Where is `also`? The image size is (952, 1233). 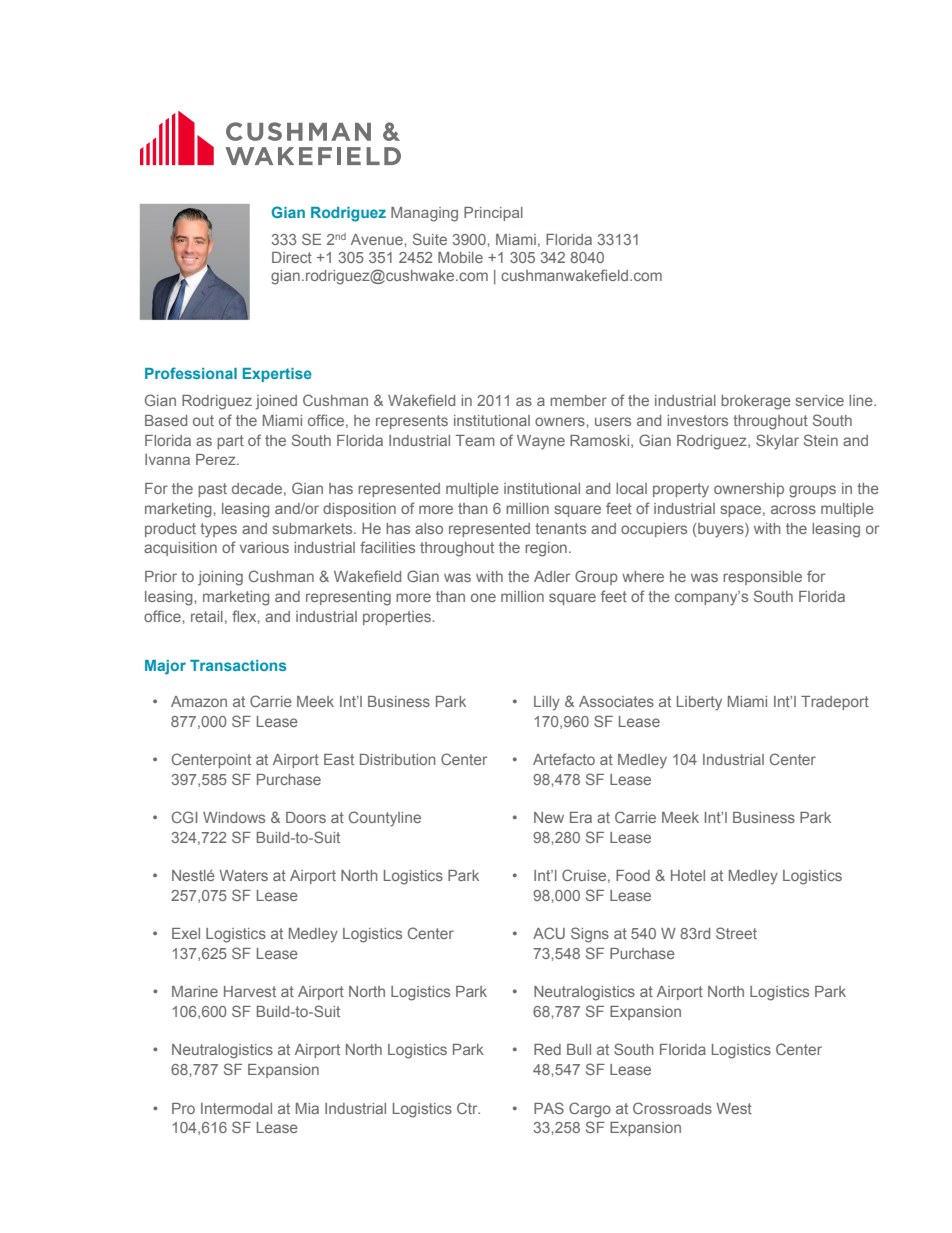 also is located at coordinates (429, 528).
